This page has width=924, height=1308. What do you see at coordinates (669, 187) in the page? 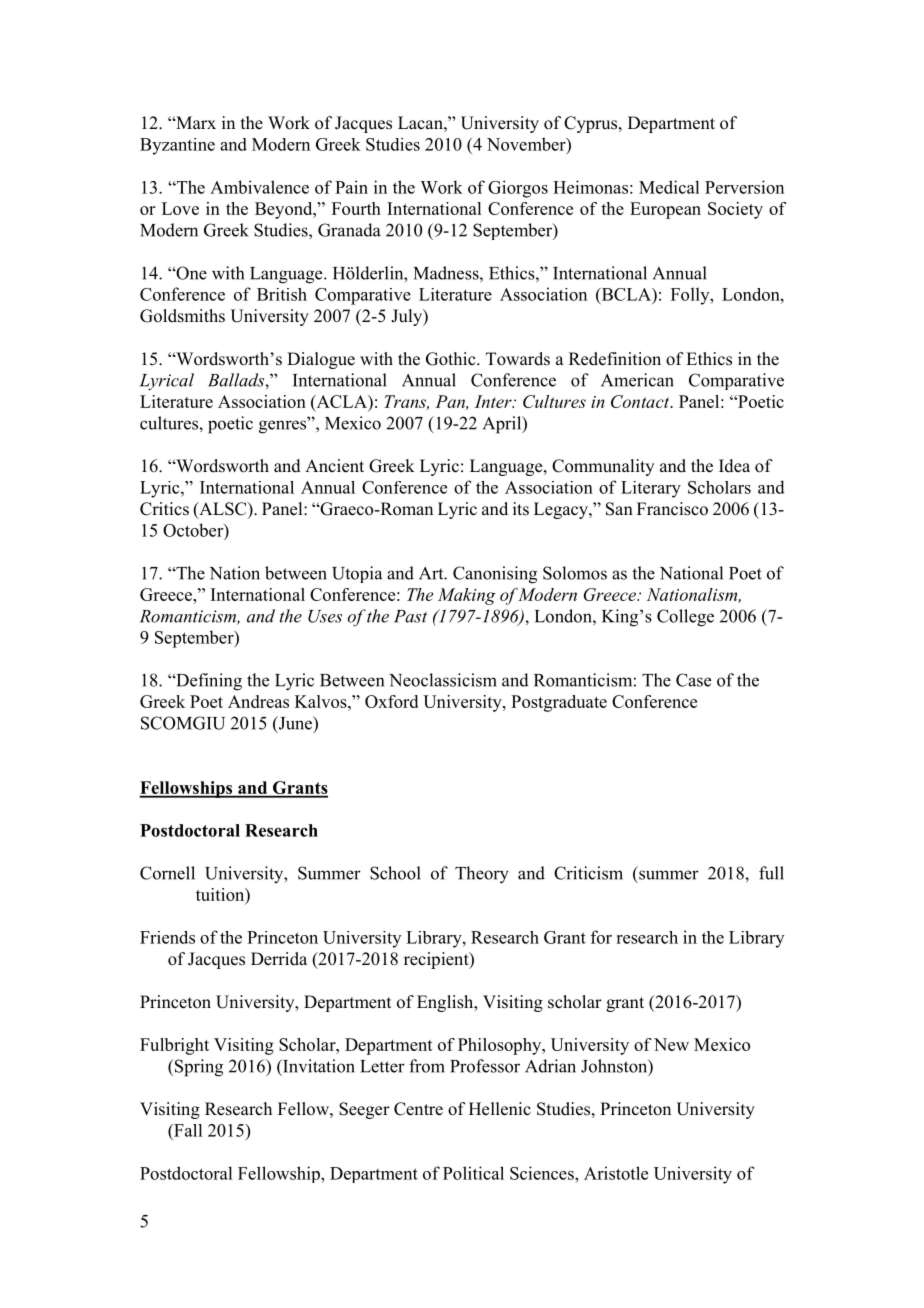
I see `Medical` at bounding box center [669, 187].
